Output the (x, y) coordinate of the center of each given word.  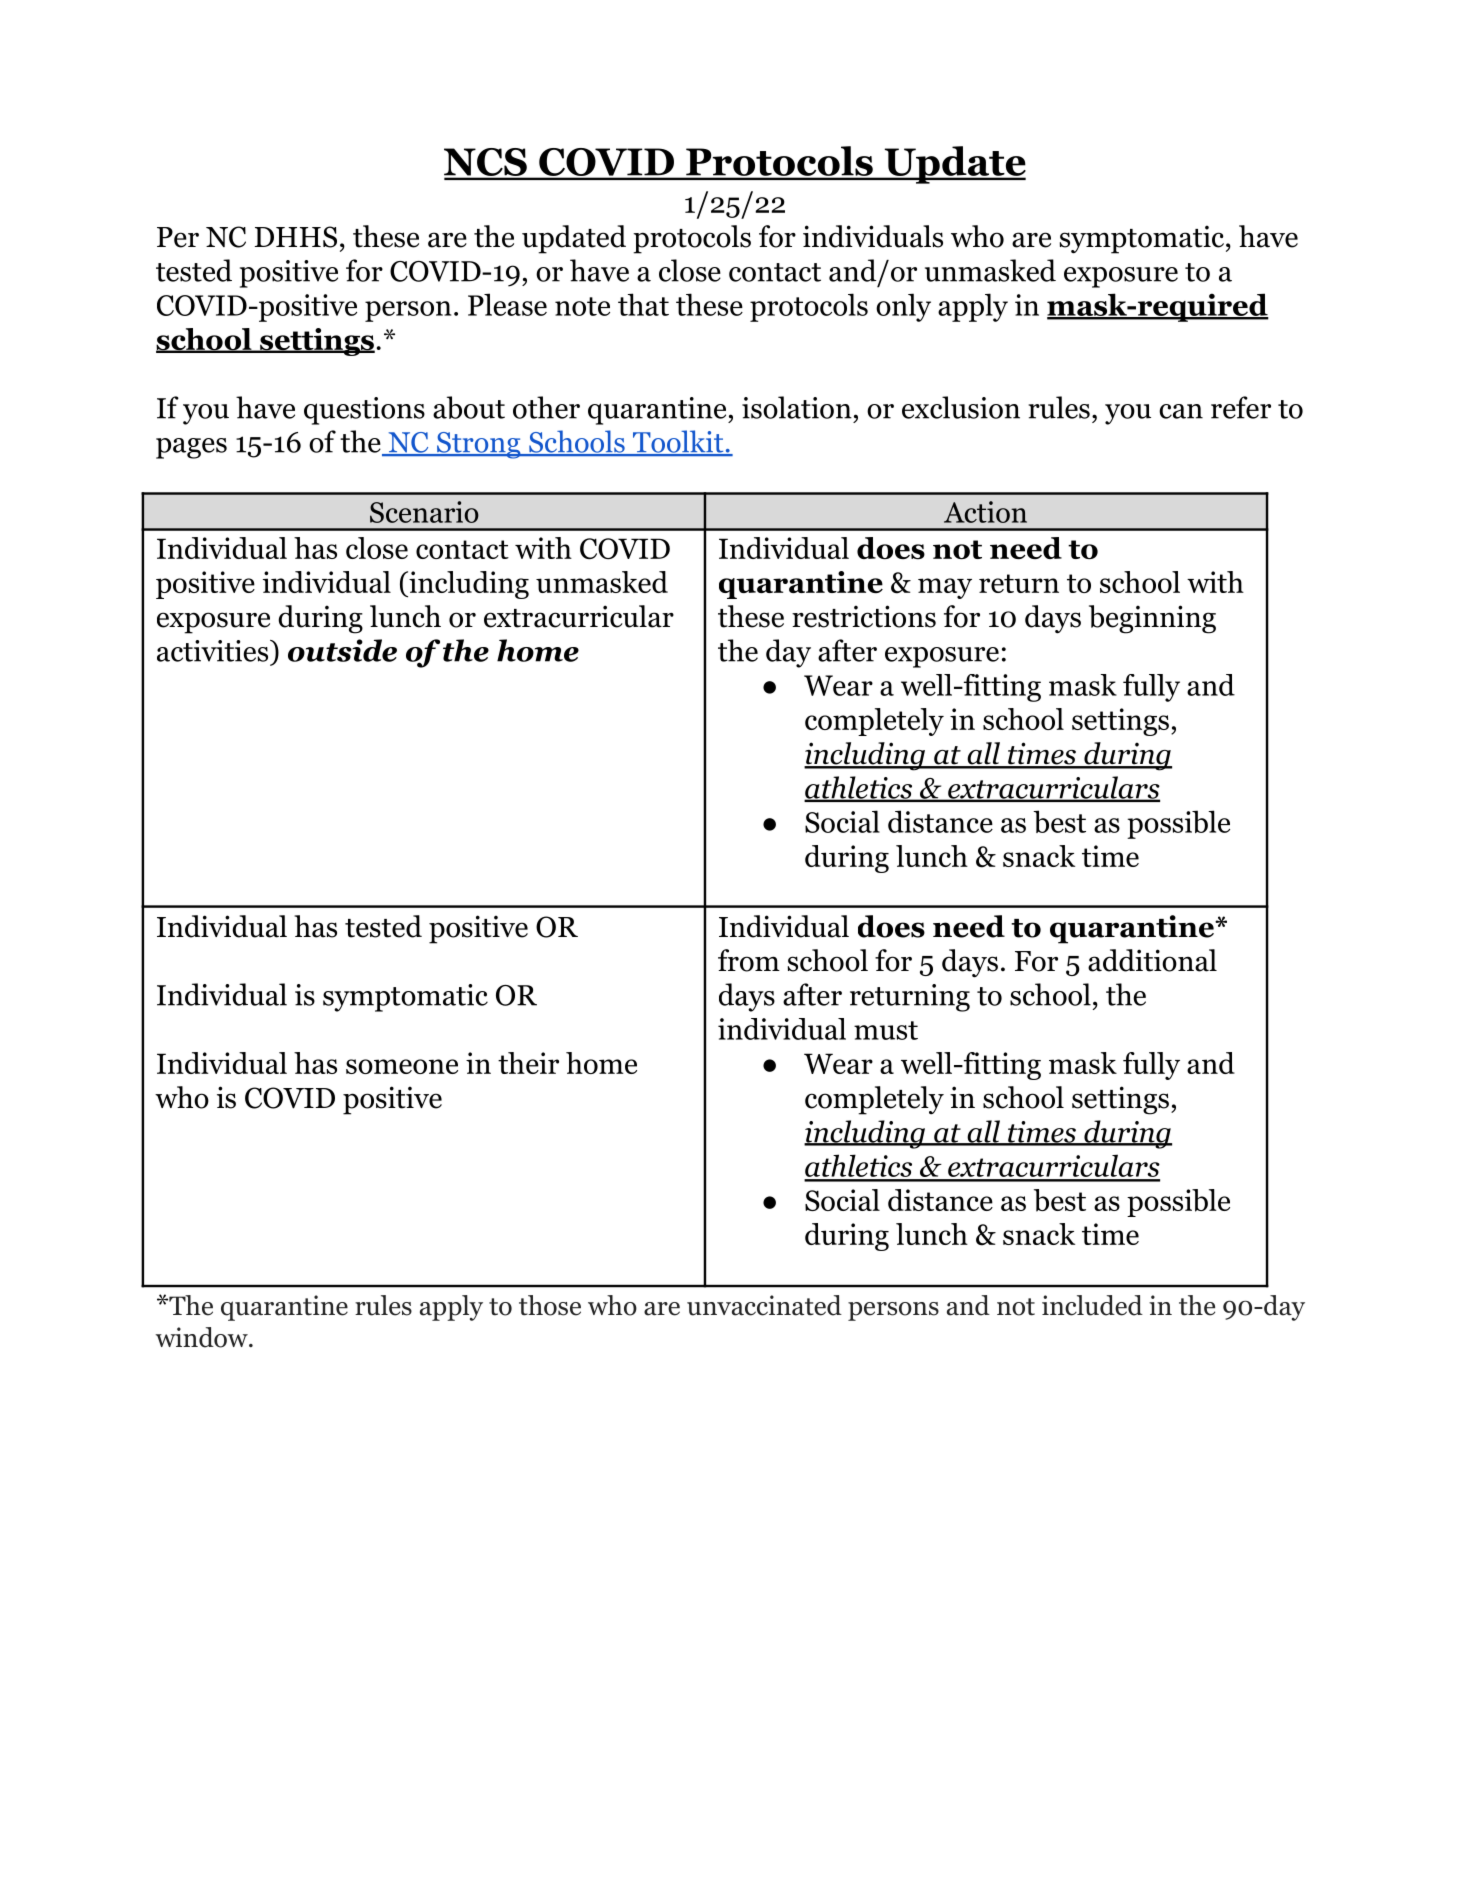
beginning (1152, 619)
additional (1152, 960)
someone (402, 1066)
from (749, 960)
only (903, 307)
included (1092, 1305)
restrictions (864, 616)
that (643, 304)
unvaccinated (764, 1305)
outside (342, 650)
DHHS (296, 237)
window (202, 1337)
